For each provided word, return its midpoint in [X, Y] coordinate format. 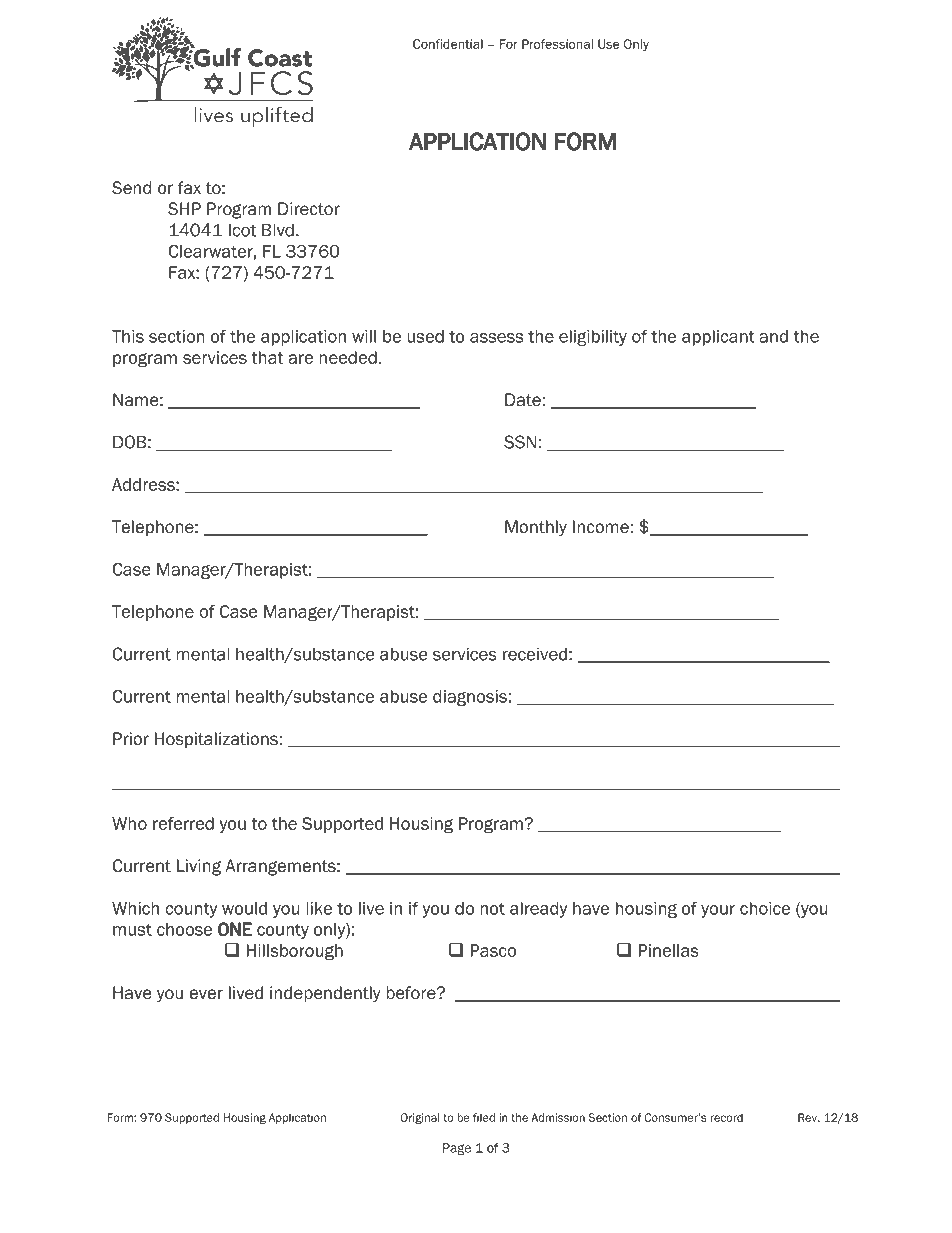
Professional [557, 44]
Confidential [448, 44]
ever [206, 994]
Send [131, 188]
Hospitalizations [216, 740]
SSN [520, 442]
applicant [718, 338]
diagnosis [470, 698]
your [718, 911]
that [267, 357]
